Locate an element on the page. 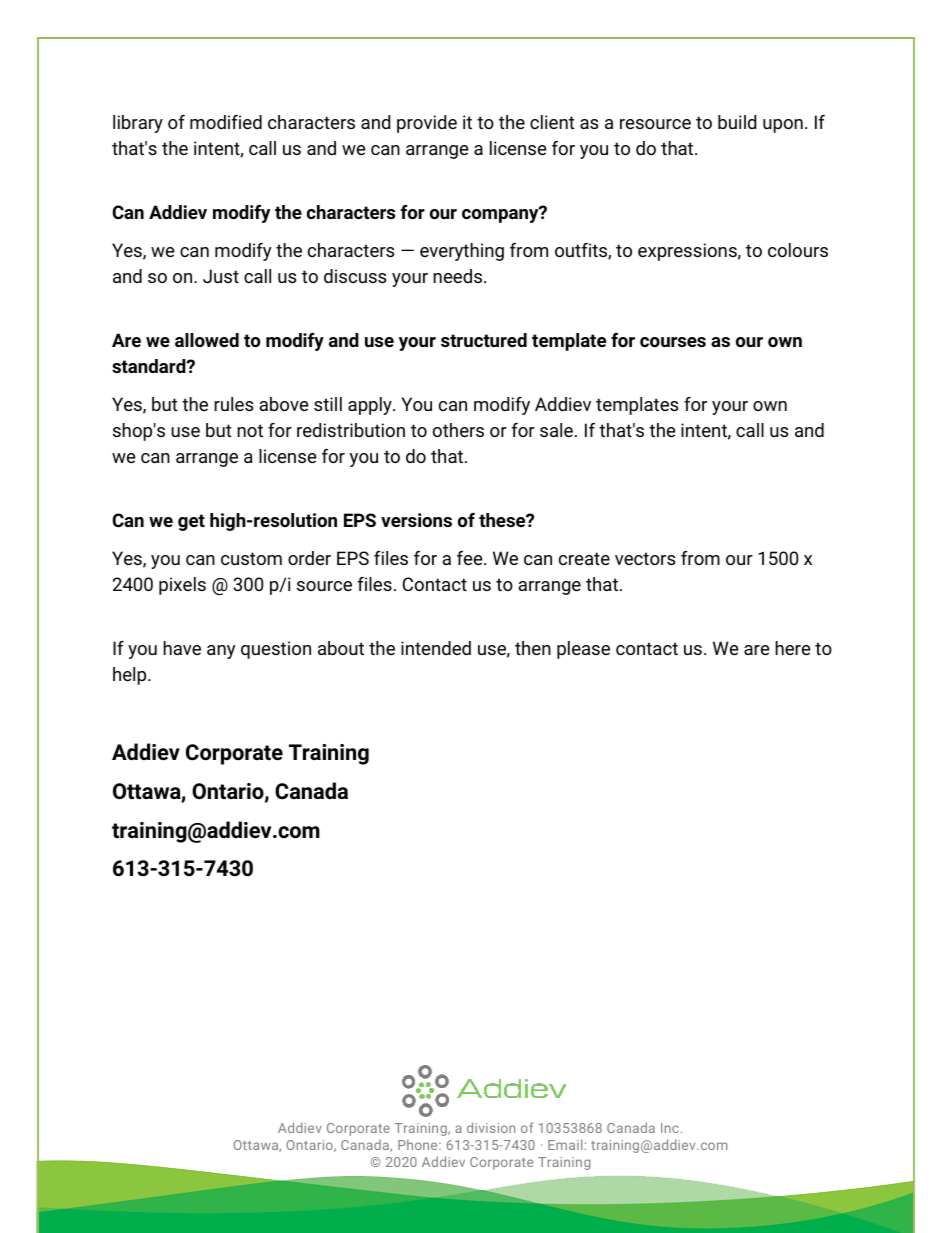  division is located at coordinates (491, 1127).
